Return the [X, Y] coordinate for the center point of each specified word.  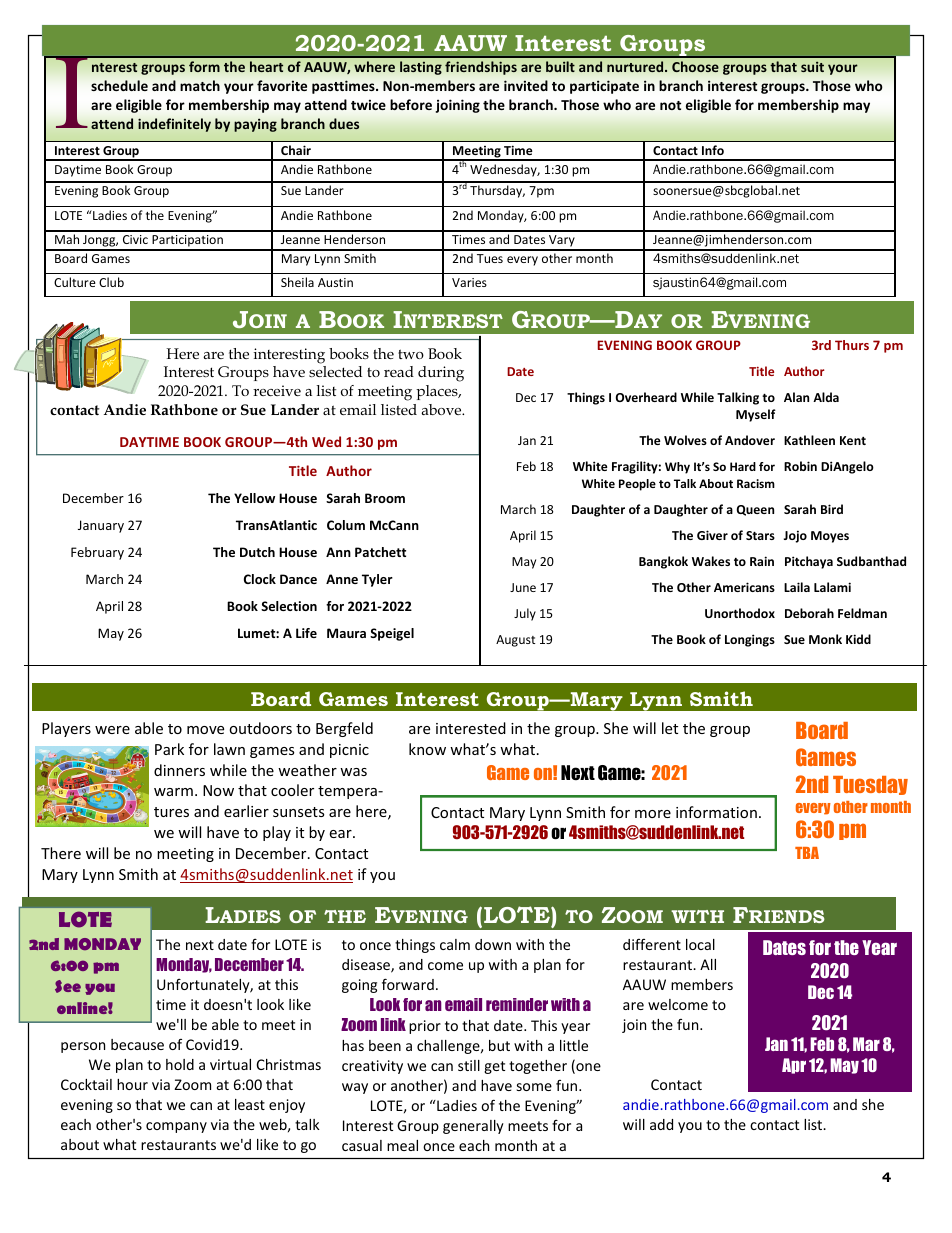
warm [173, 792]
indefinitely [174, 125]
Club [111, 282]
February [97, 553]
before [411, 104]
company [176, 1127]
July [525, 614]
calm [455, 944]
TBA [807, 853]
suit [812, 66]
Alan [796, 397]
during [441, 374]
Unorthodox [740, 613]
